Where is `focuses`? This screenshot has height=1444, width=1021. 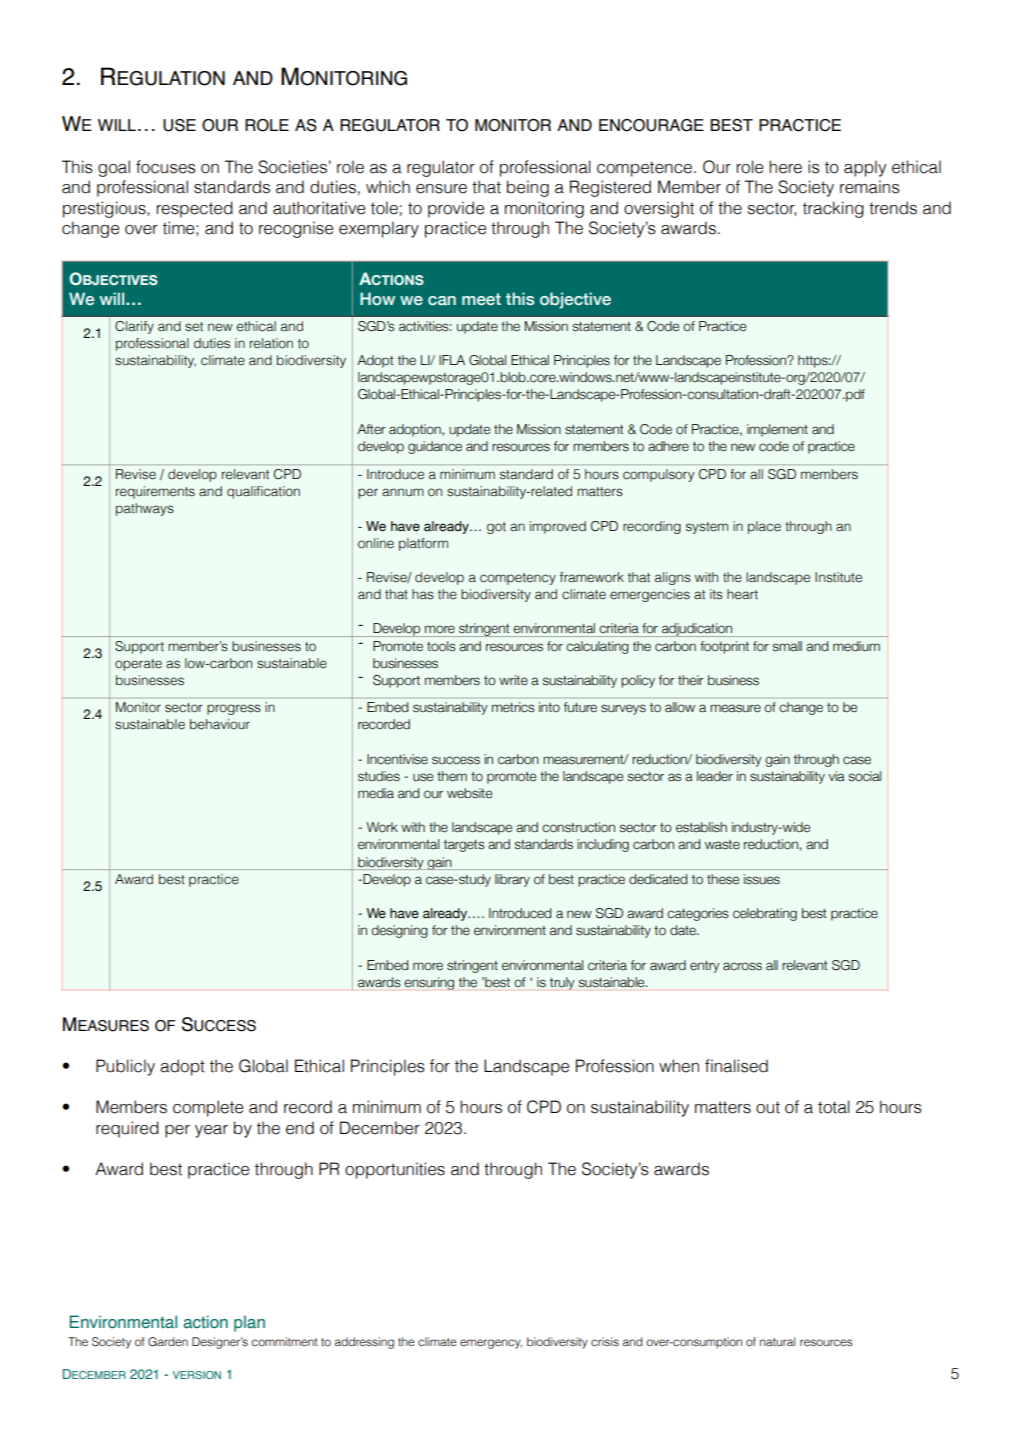 focuses is located at coordinates (166, 167).
